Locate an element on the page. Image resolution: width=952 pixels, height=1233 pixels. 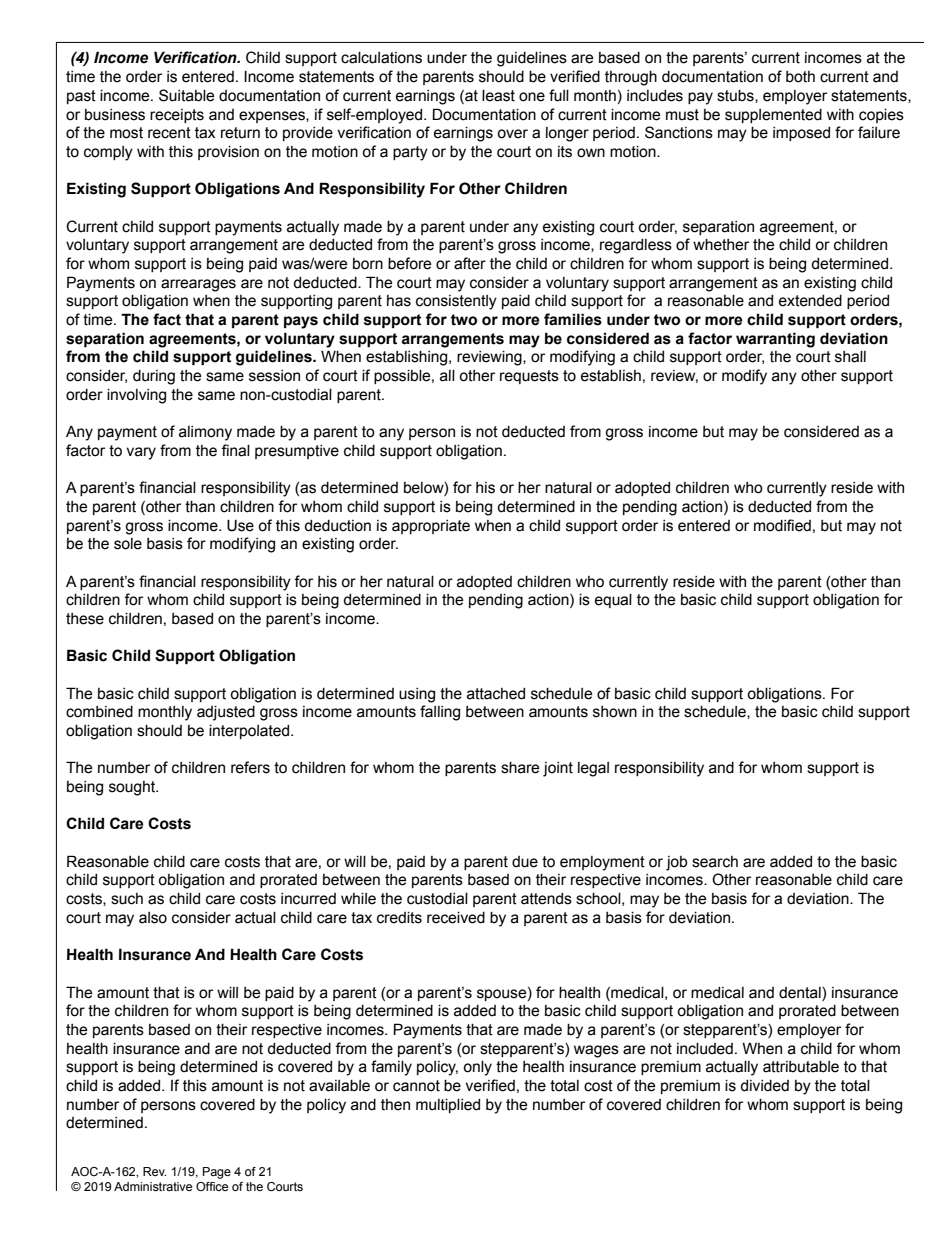
divided is located at coordinates (765, 1086).
